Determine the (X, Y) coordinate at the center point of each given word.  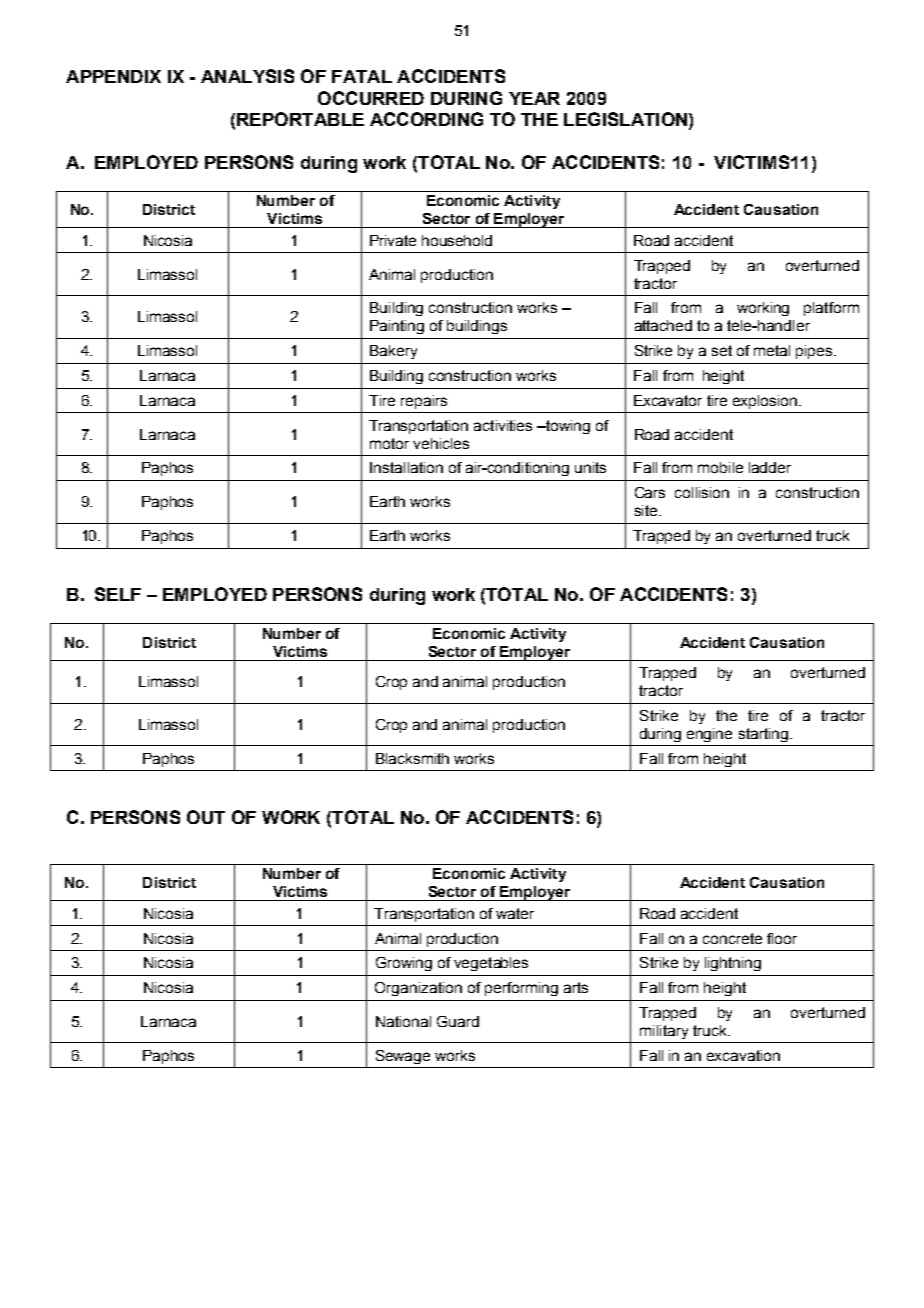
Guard (458, 1021)
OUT (206, 817)
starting (763, 735)
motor (389, 443)
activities (503, 425)
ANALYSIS (247, 76)
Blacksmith (412, 758)
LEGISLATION (625, 119)
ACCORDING (426, 119)
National (403, 1021)
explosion (766, 402)
